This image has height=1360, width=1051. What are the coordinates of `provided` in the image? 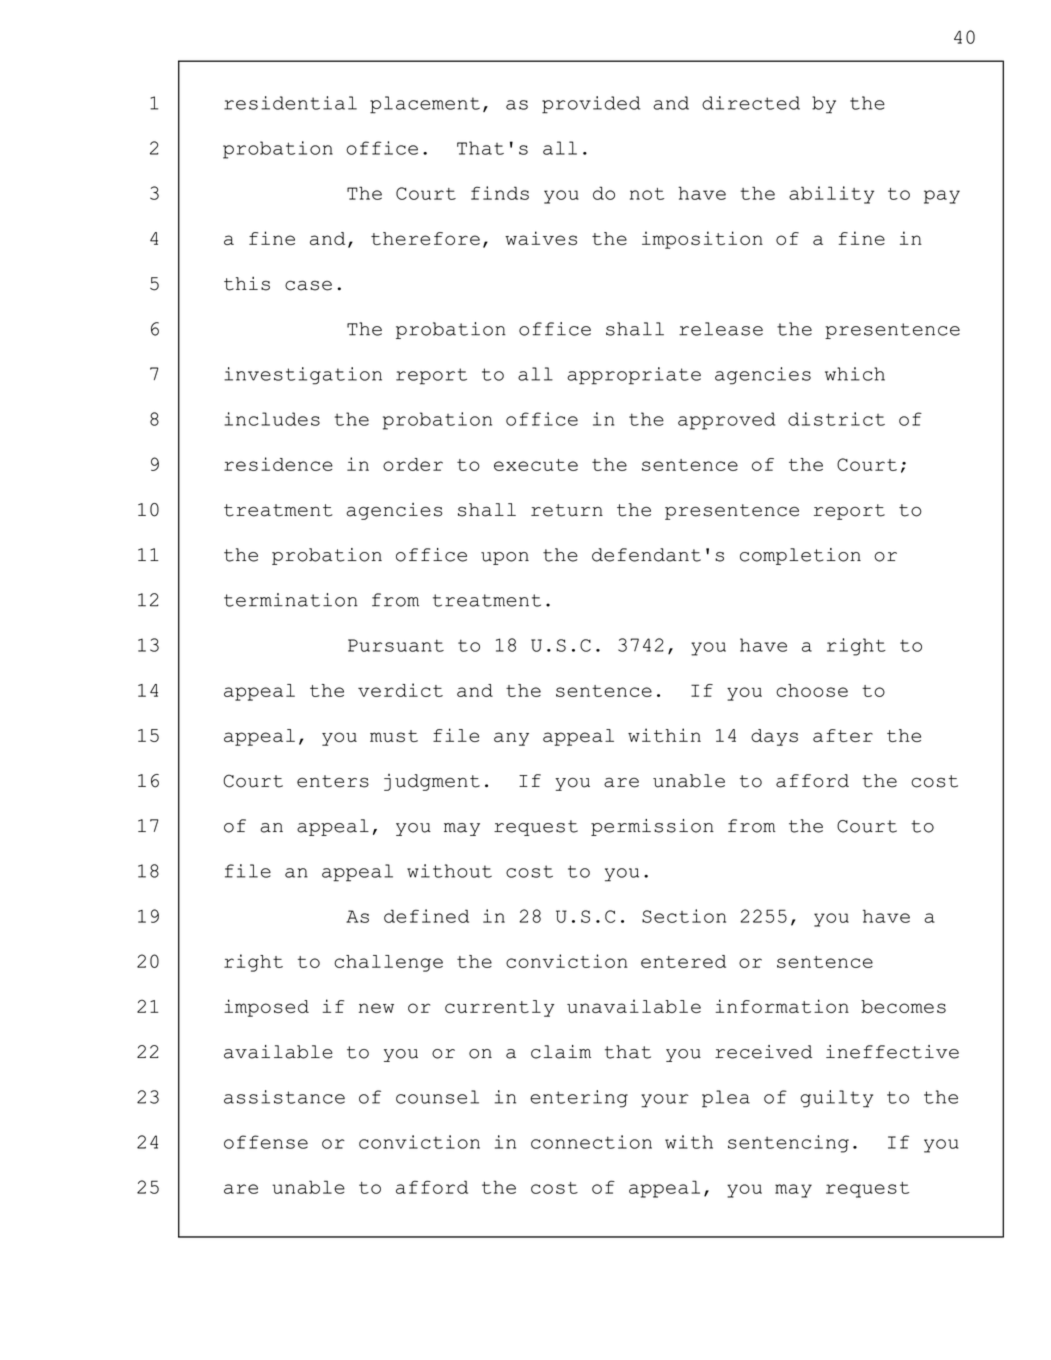 It's located at (591, 105).
